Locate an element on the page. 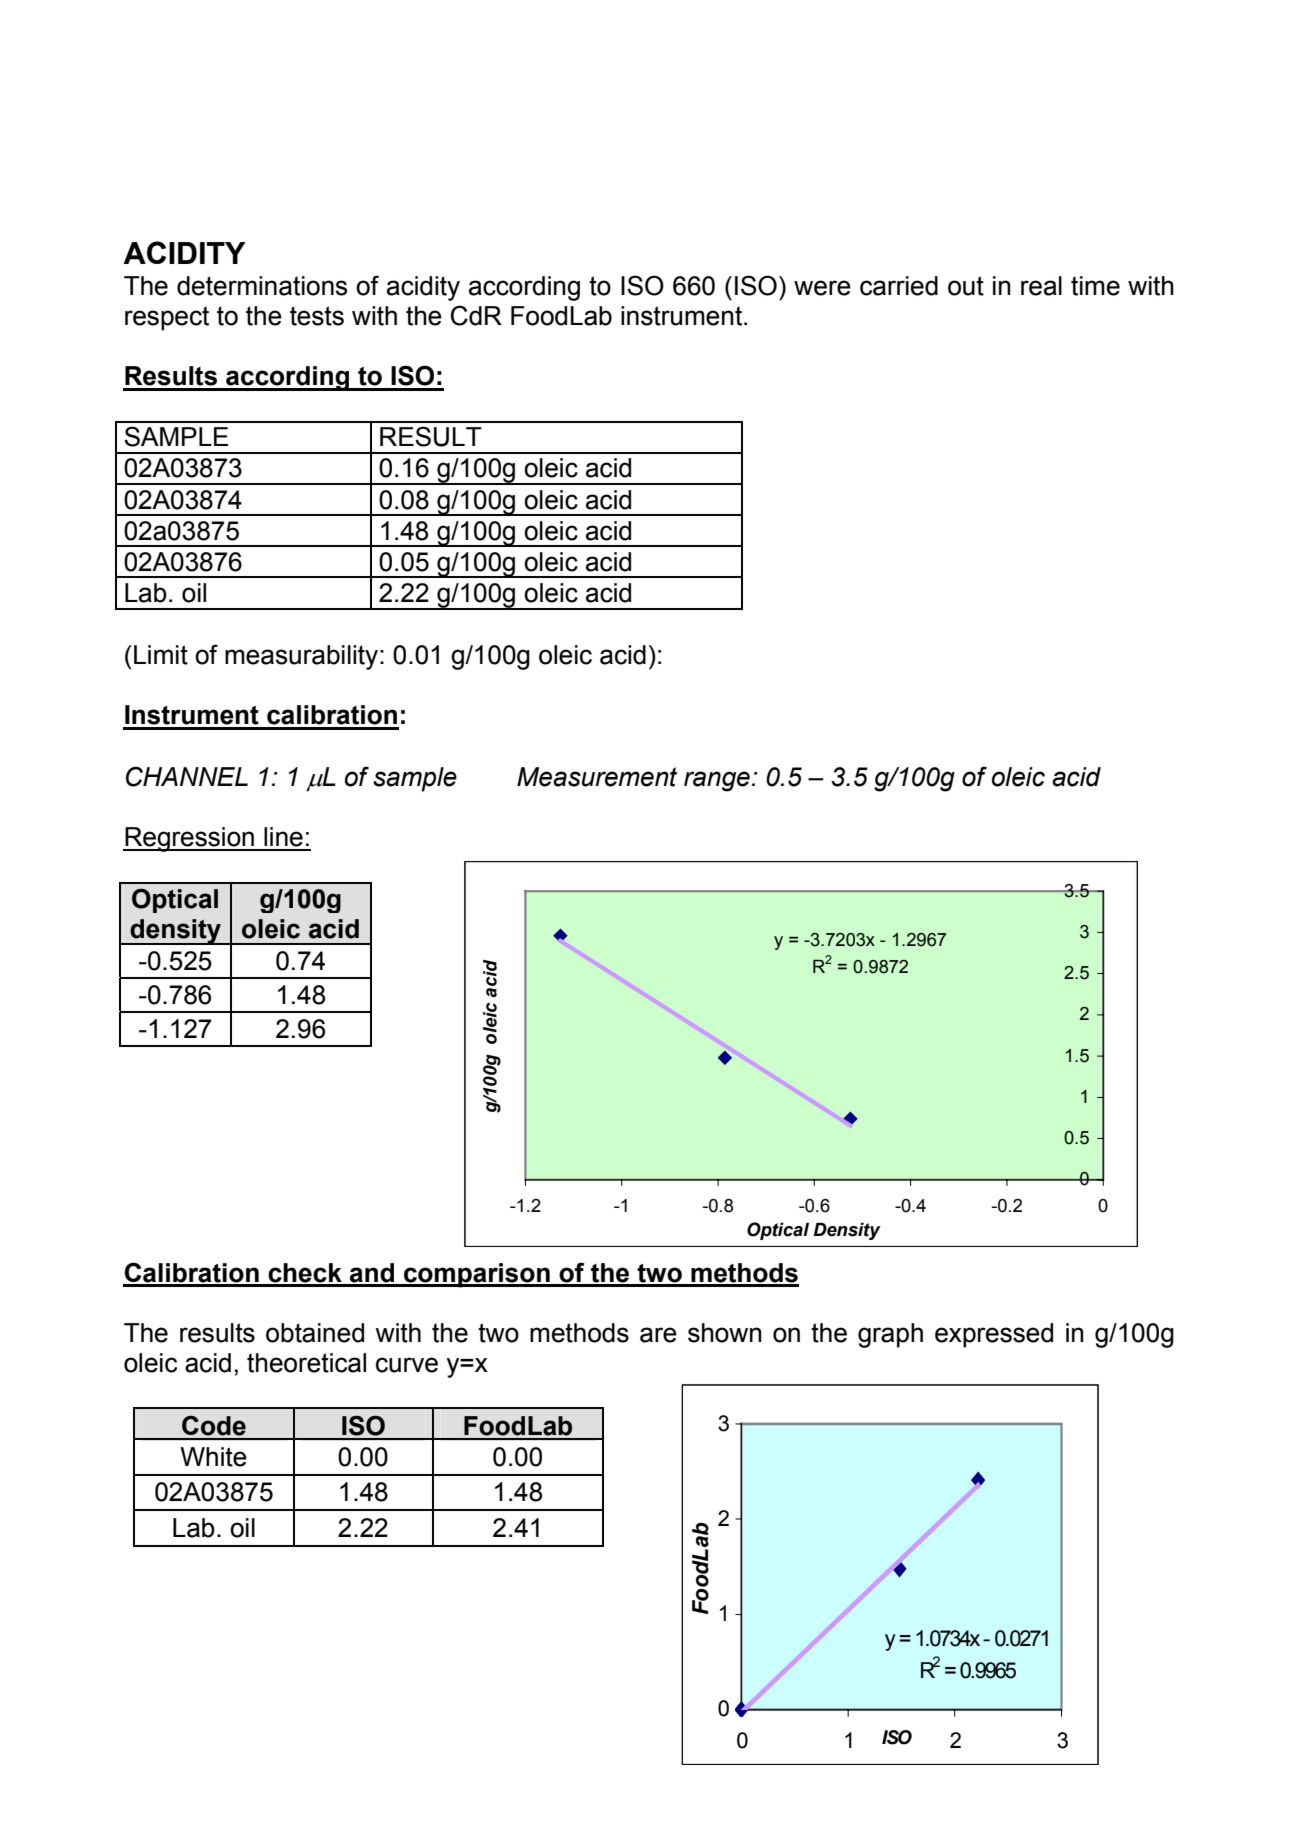 The image size is (1298, 1837). out is located at coordinates (966, 286).
